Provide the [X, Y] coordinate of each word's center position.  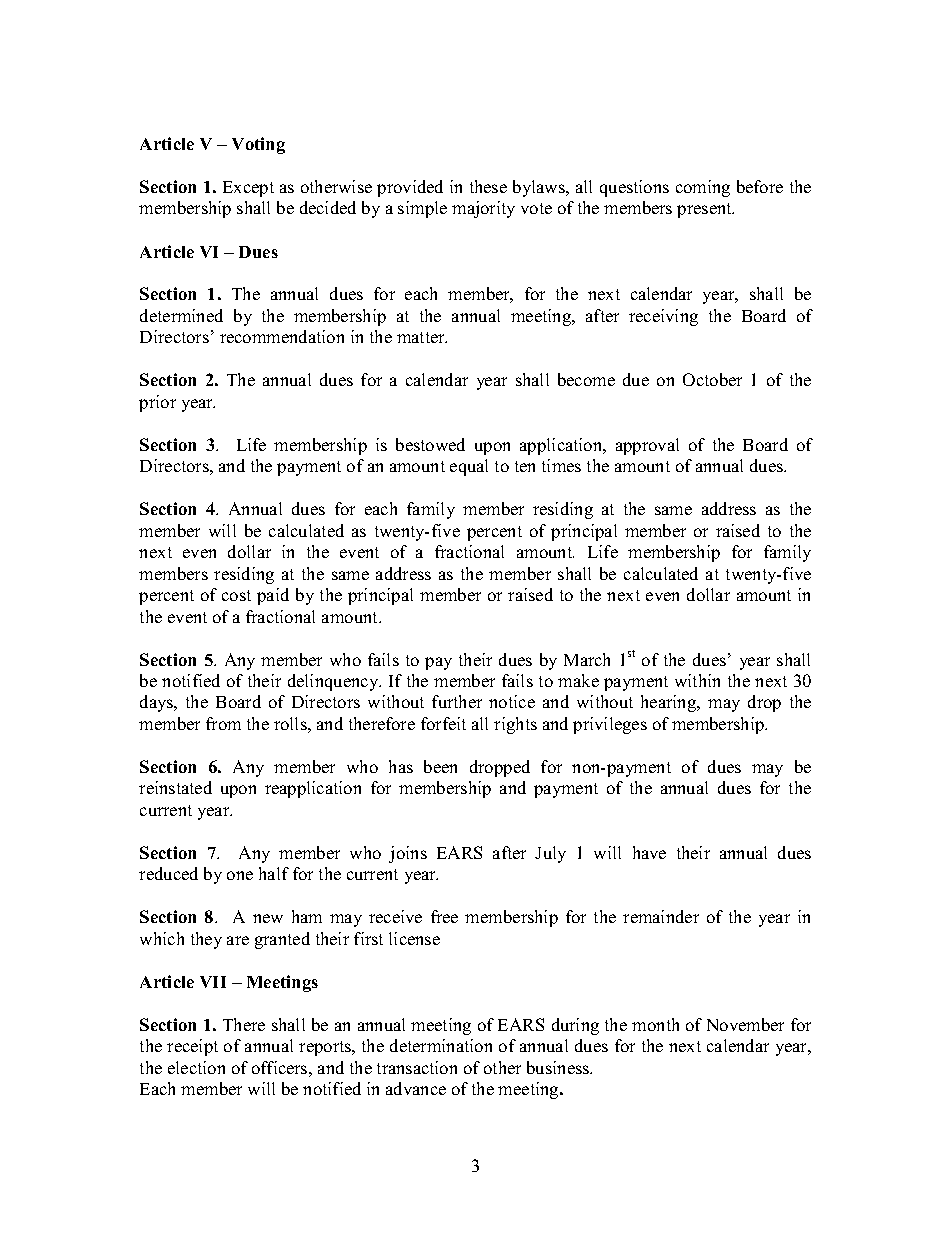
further [457, 701]
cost [236, 595]
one [240, 875]
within [697, 680]
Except [248, 189]
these [488, 186]
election [196, 1067]
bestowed [430, 444]
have [649, 852]
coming [703, 188]
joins [408, 854]
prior [157, 403]
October [712, 379]
